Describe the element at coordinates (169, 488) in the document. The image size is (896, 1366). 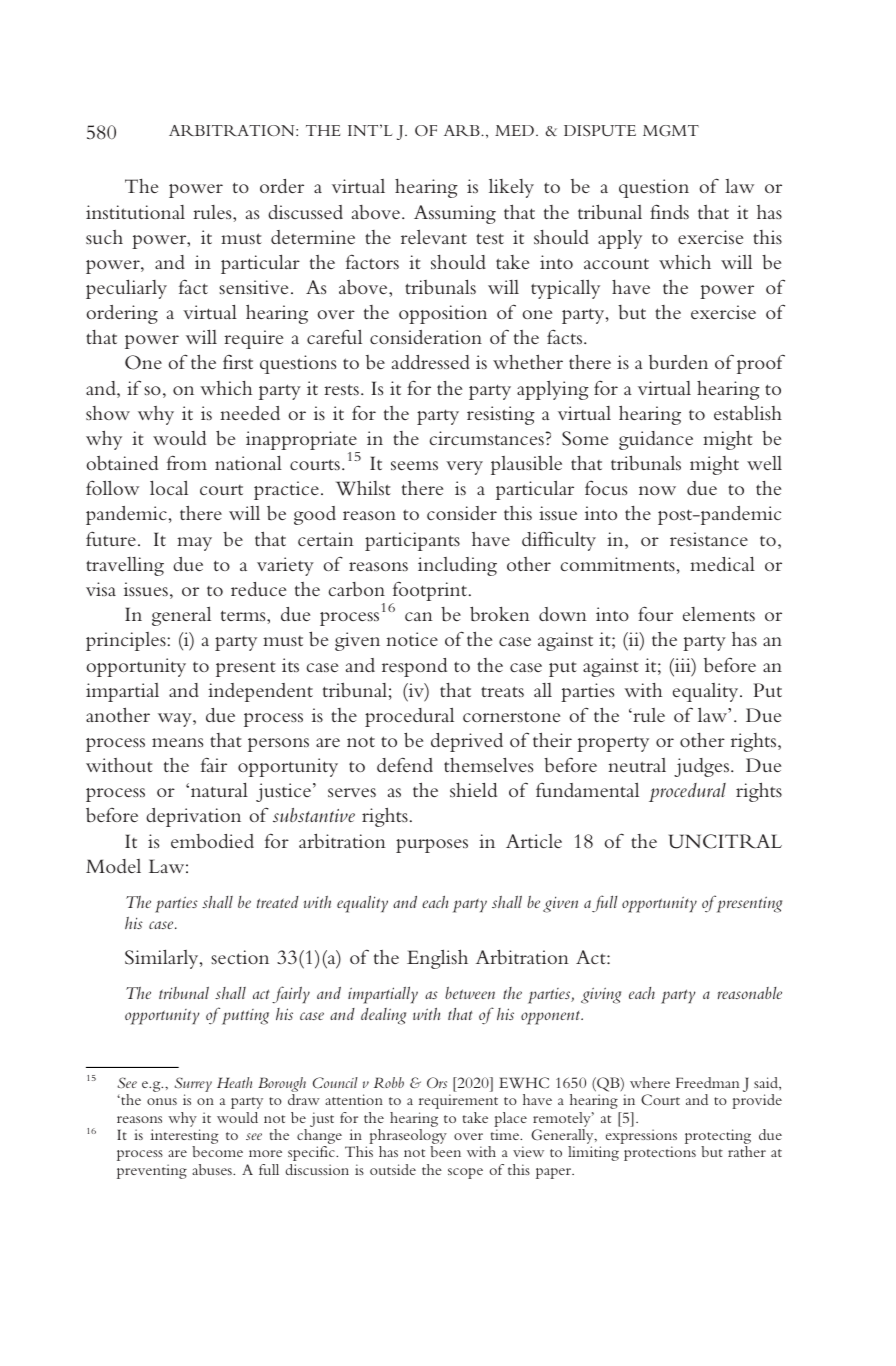
I see `local` at that location.
